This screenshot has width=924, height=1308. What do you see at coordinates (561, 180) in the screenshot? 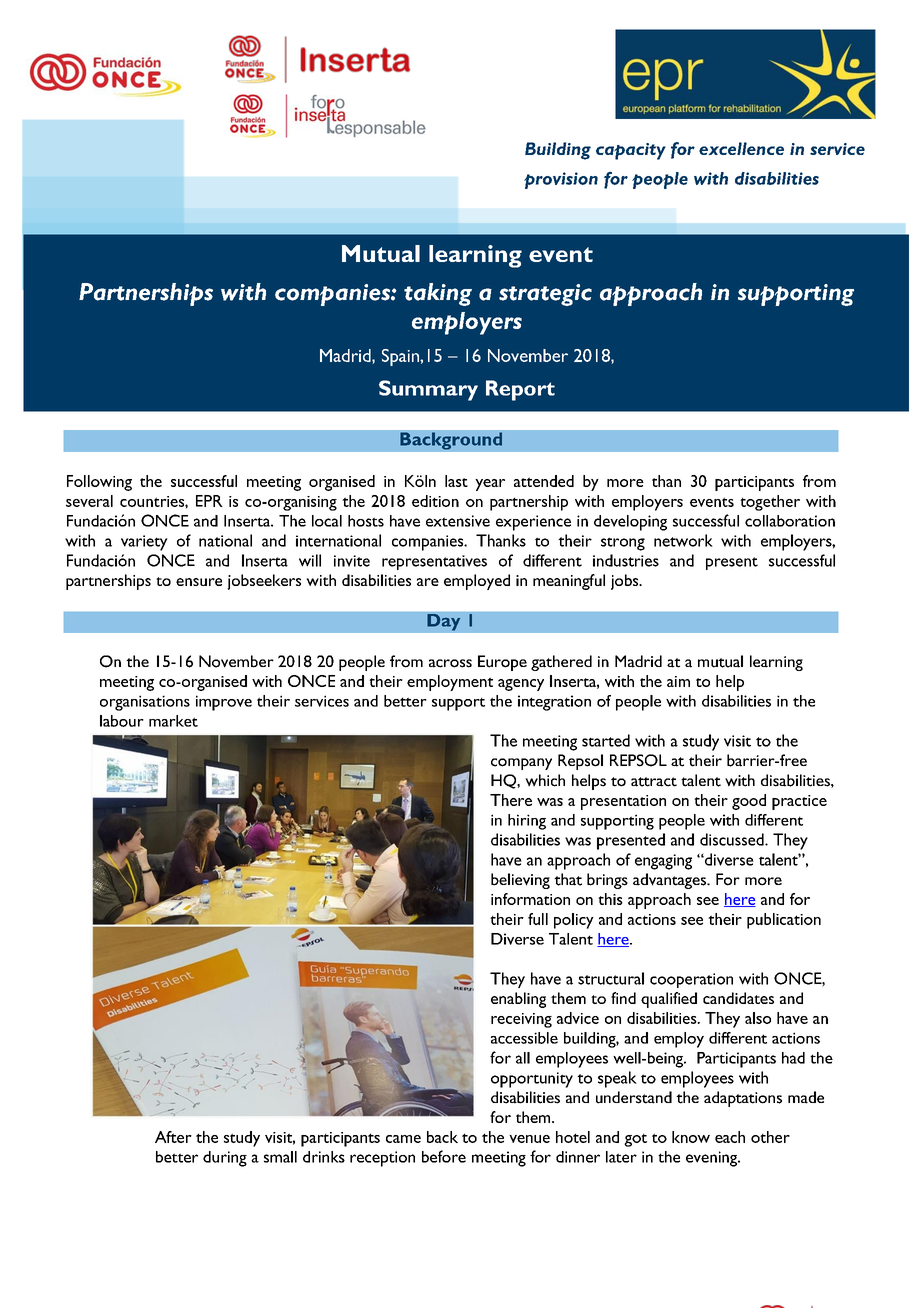
I see `provision` at bounding box center [561, 180].
